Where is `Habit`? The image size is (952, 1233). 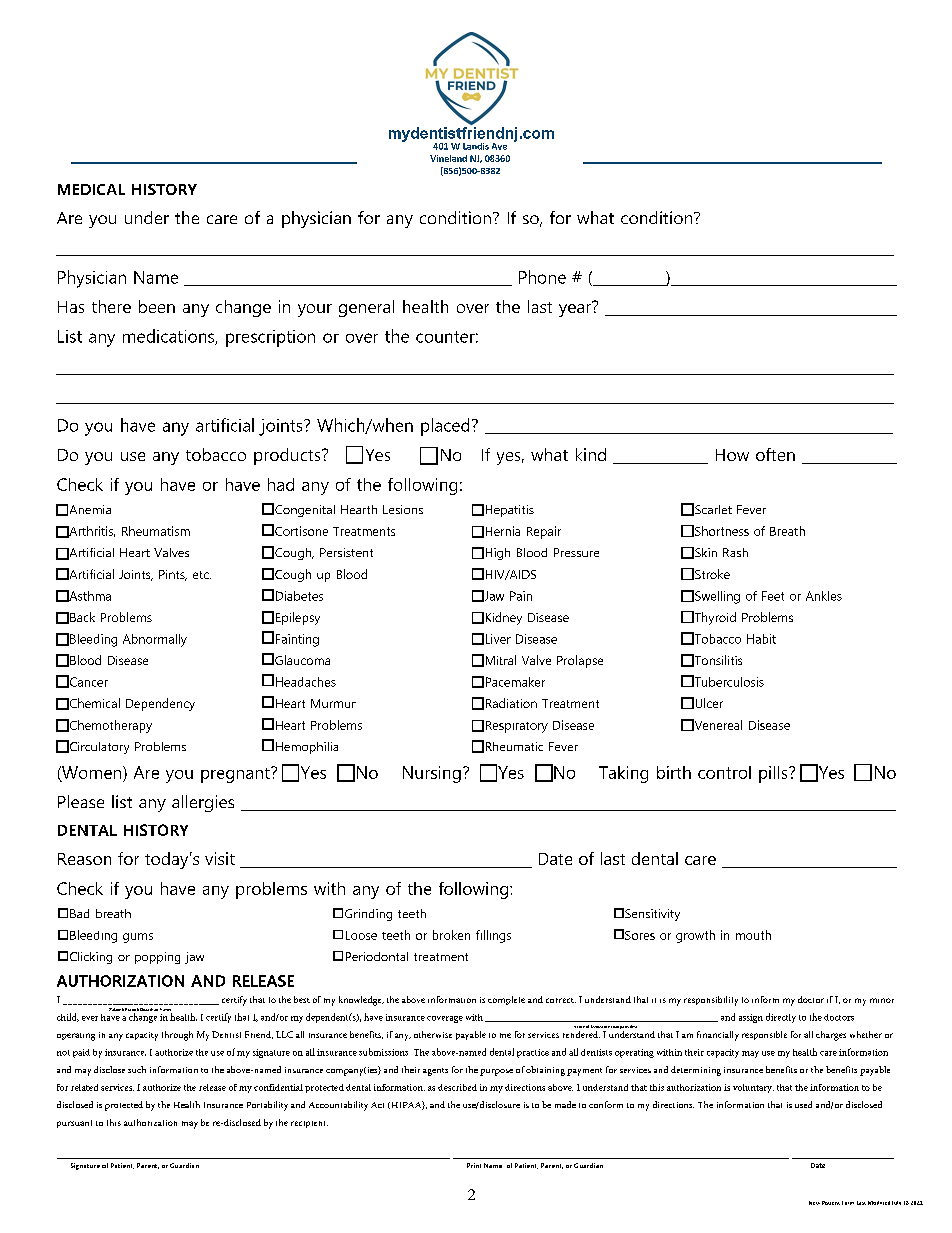 Habit is located at coordinates (761, 639).
